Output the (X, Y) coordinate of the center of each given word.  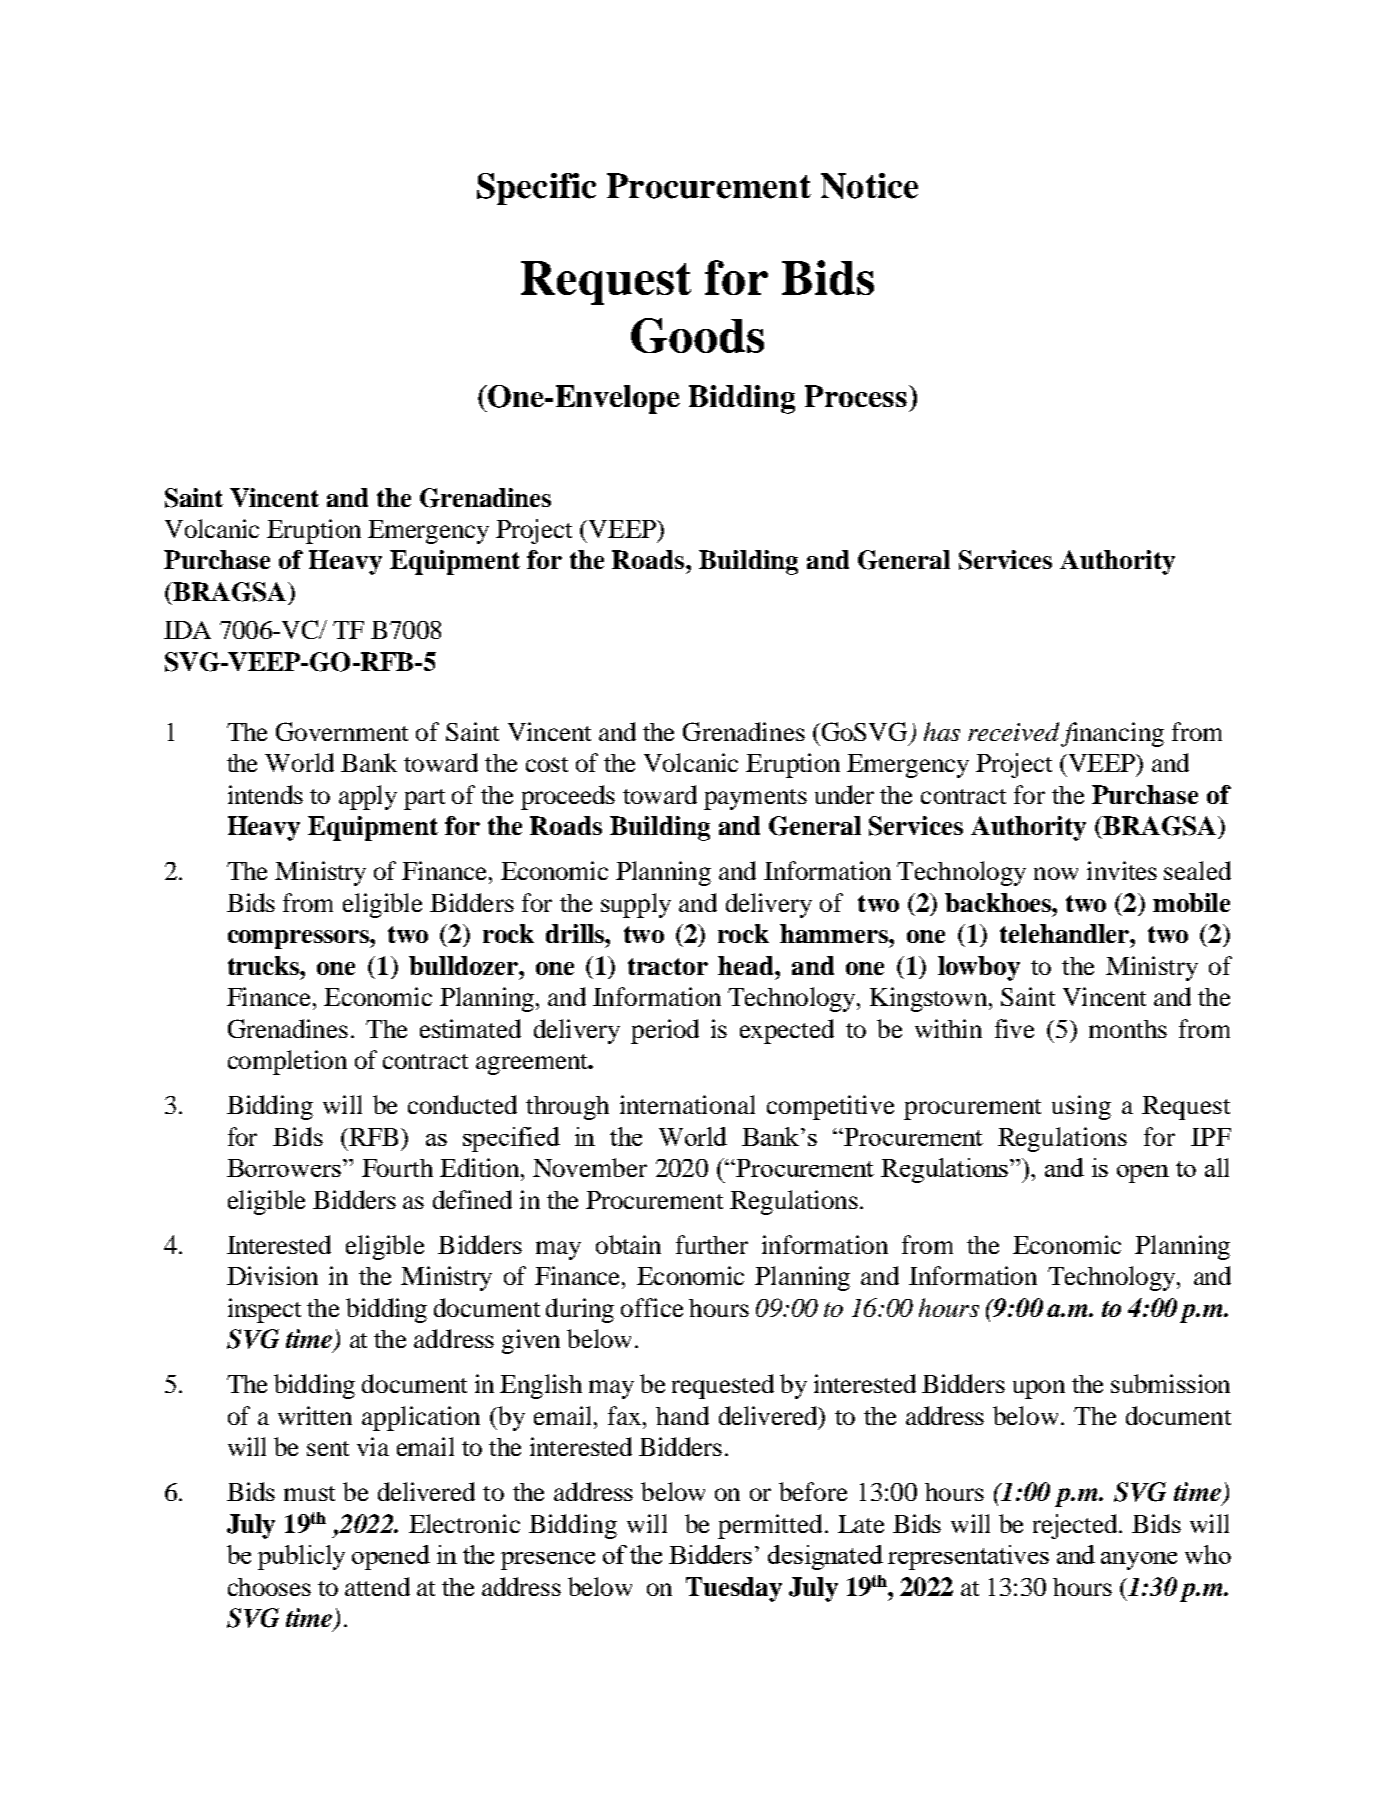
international (687, 1104)
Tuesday (734, 1589)
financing (1112, 734)
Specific (536, 189)
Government (342, 731)
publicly (301, 1557)
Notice (869, 186)
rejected (1076, 1526)
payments (755, 799)
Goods (697, 335)
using (1081, 1107)
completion (287, 1062)
